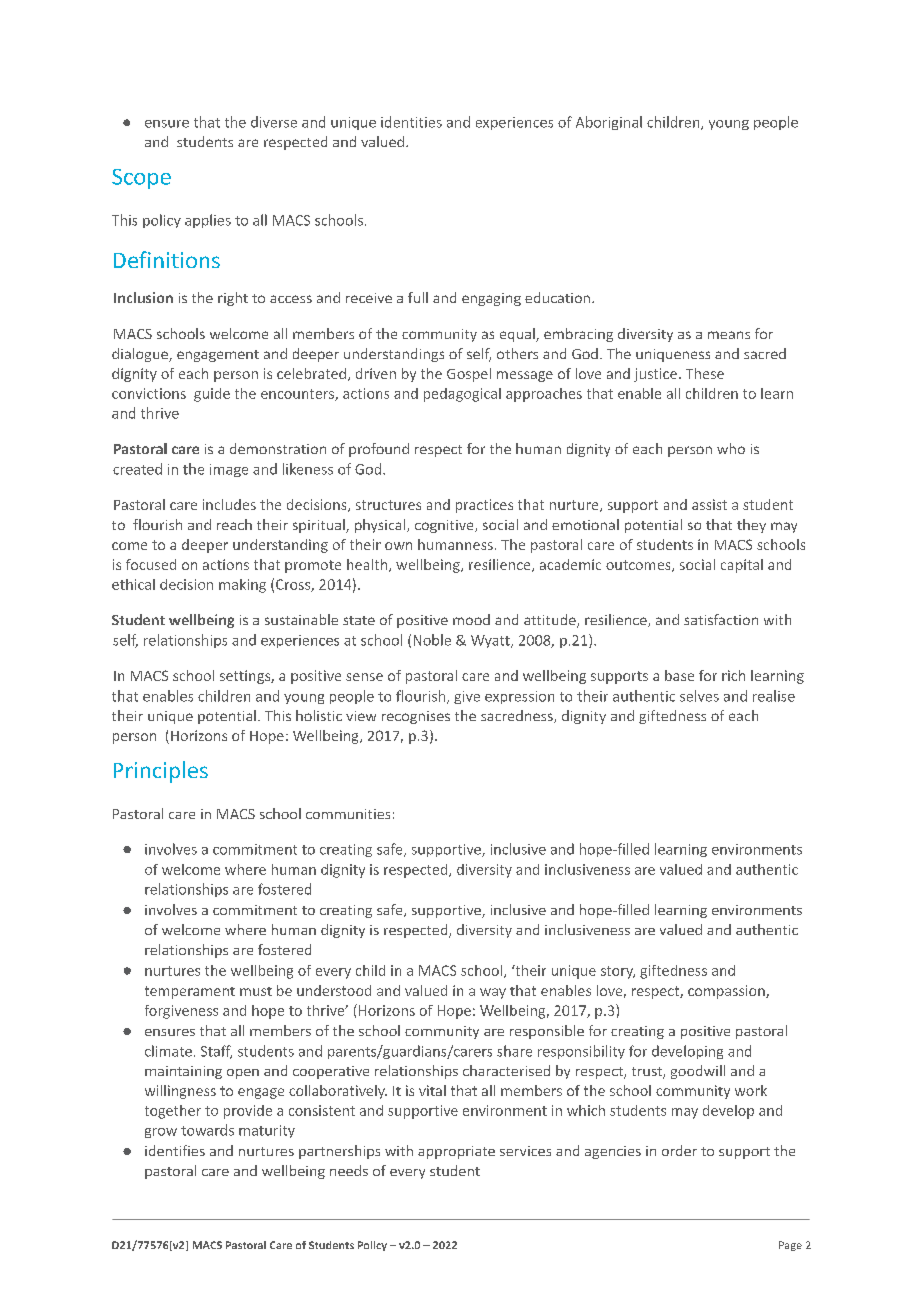  I want to click on identifies, so click(175, 1150).
